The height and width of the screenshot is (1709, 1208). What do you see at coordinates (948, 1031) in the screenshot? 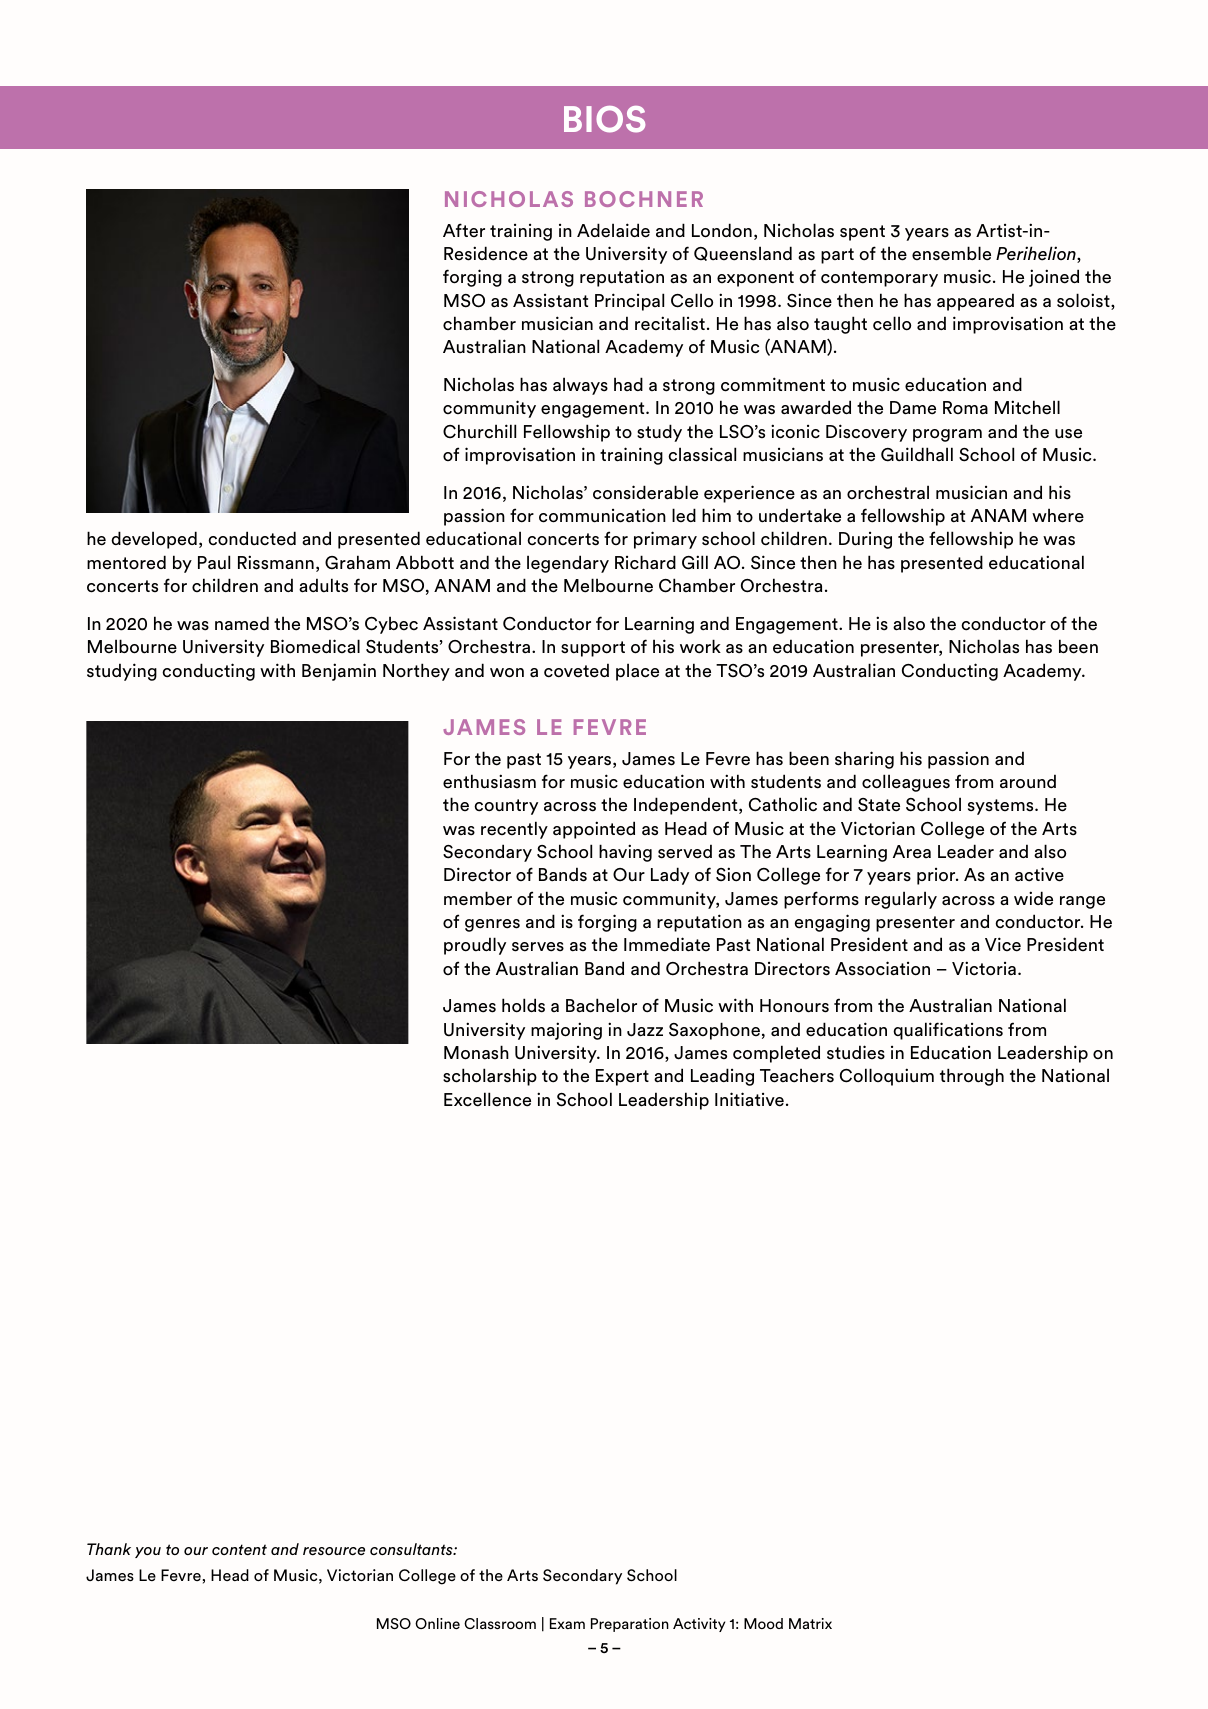
I see `qualifications` at bounding box center [948, 1031].
